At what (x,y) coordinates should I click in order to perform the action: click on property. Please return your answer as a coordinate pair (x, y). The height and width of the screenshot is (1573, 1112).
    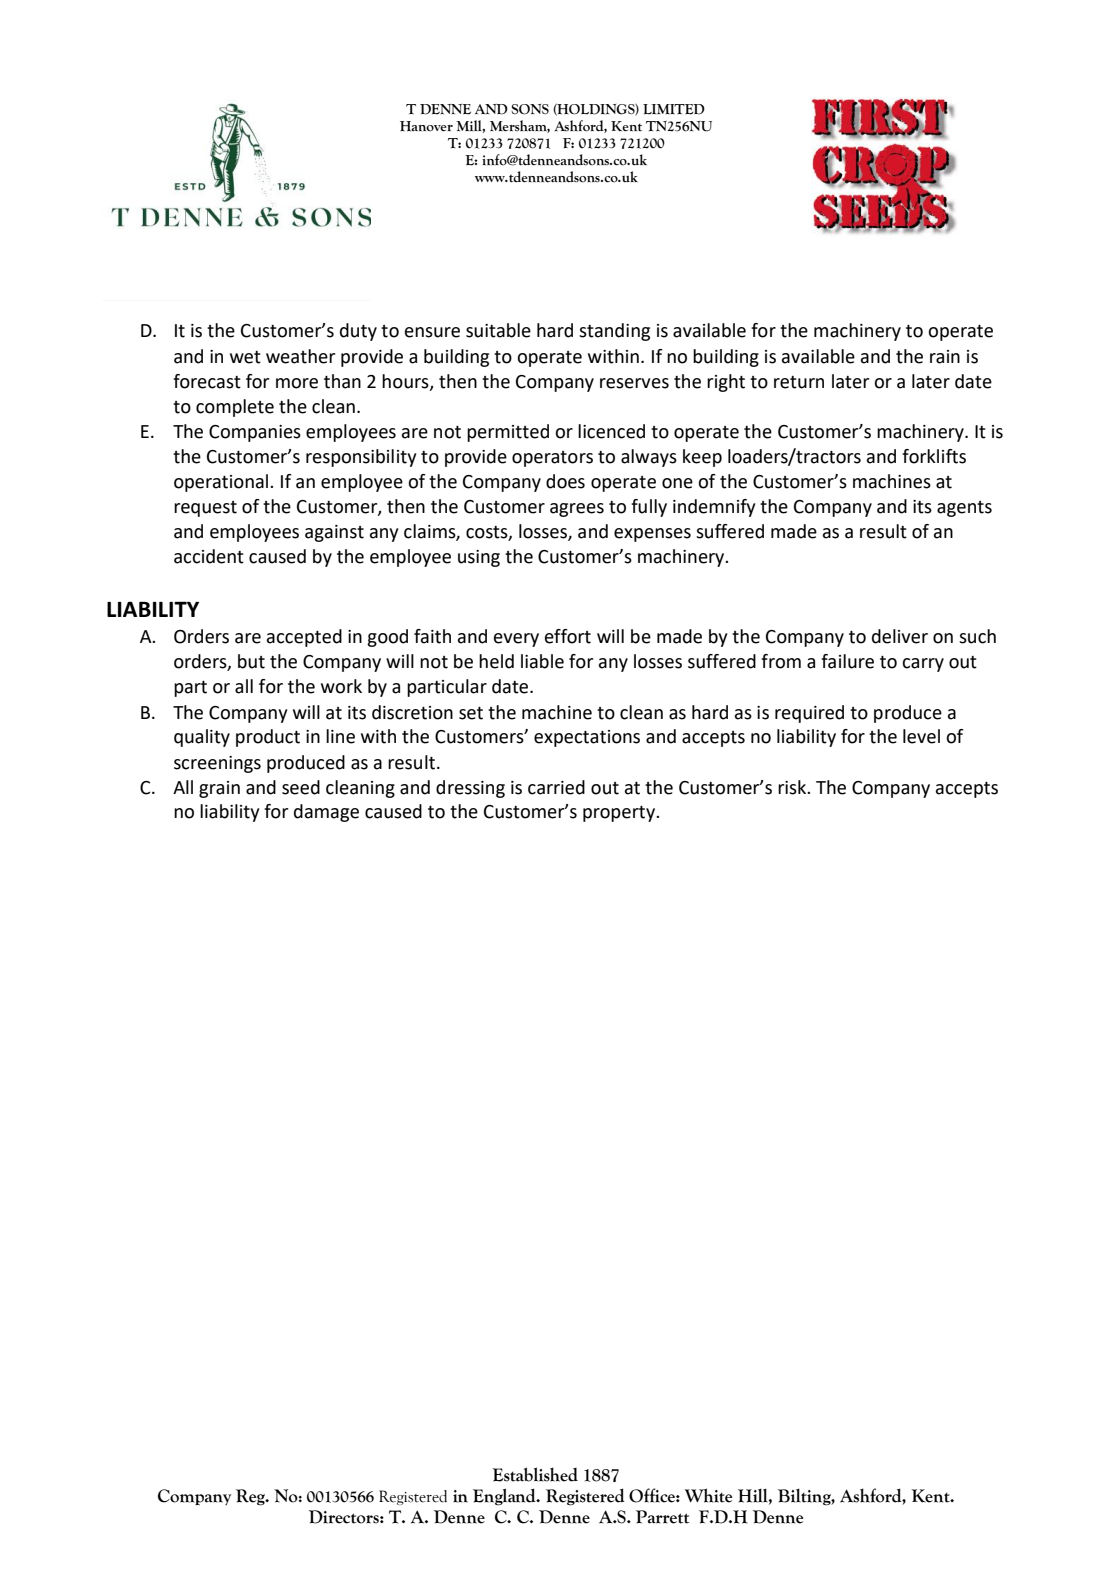
    Looking at the image, I should click on (620, 814).
